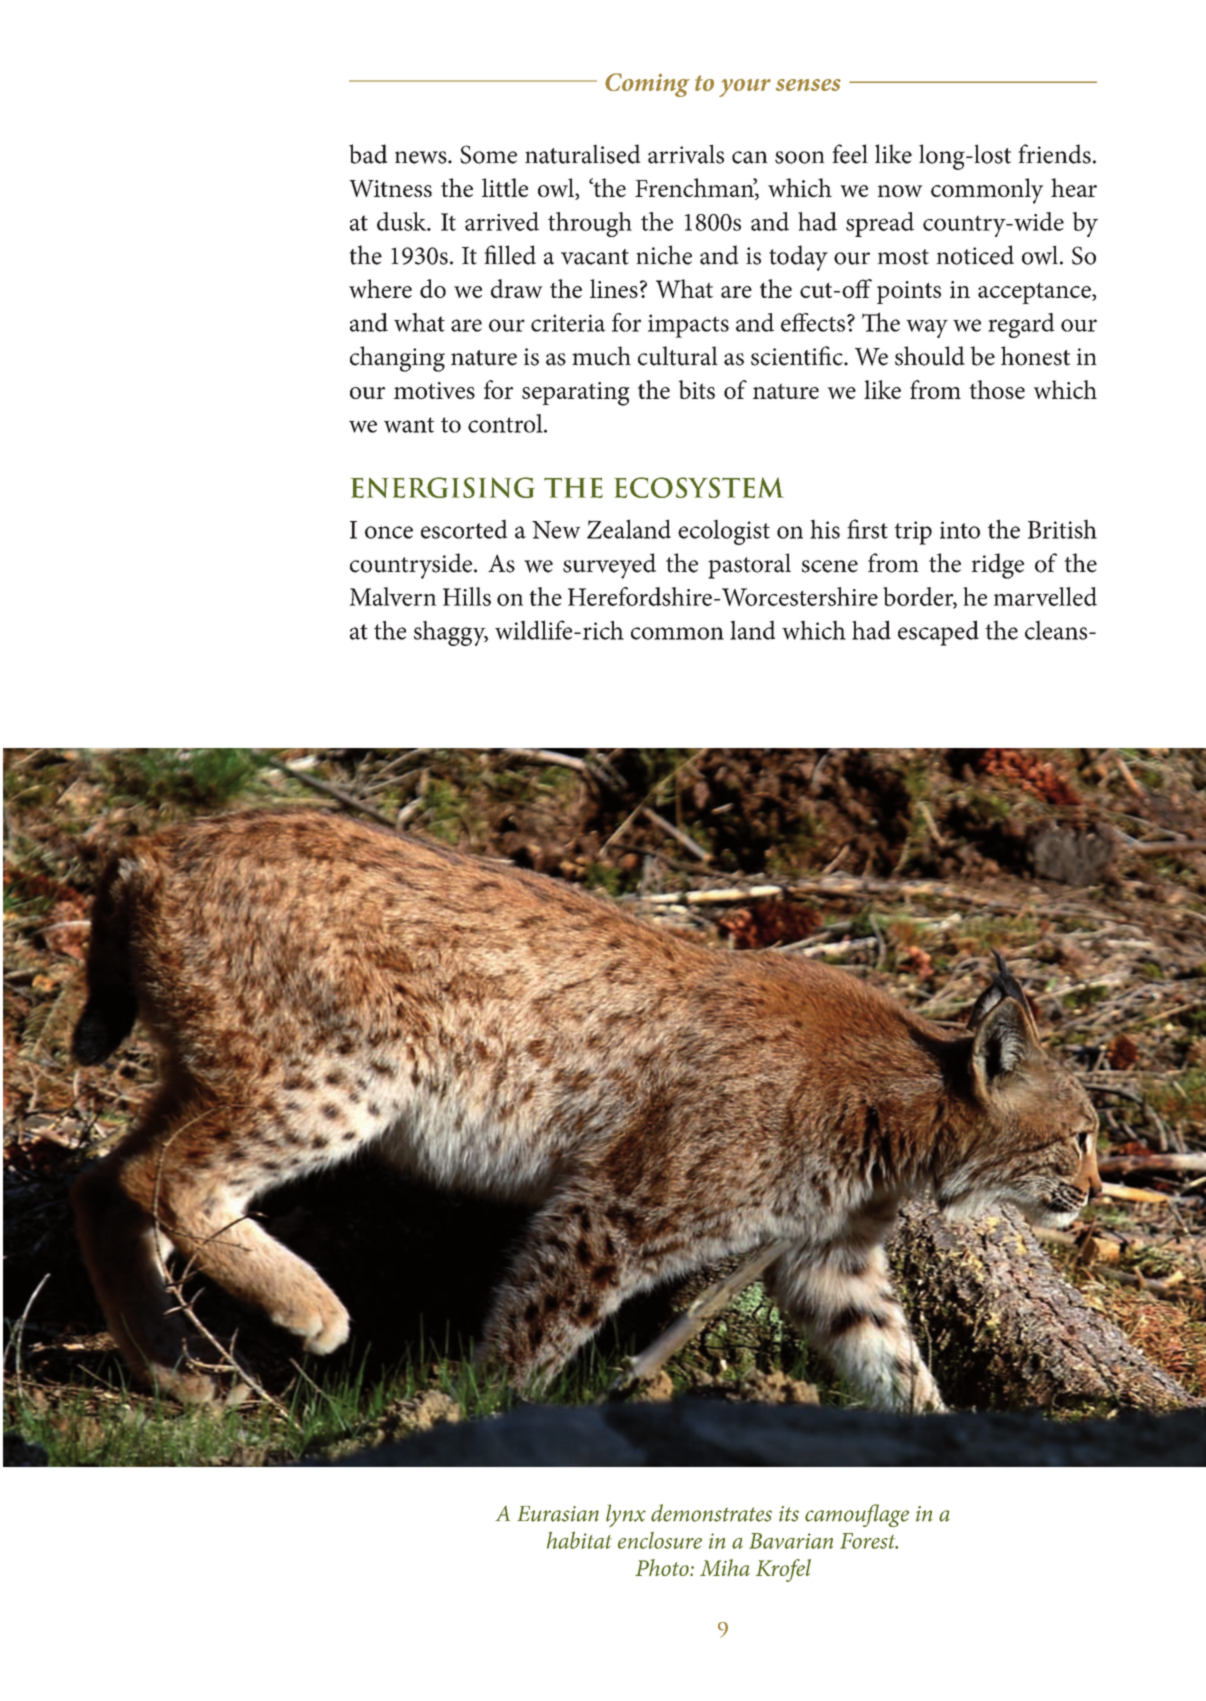 This screenshot has height=1701, width=1206. Describe the element at coordinates (660, 1540) in the screenshot. I see `enclosure` at that location.
